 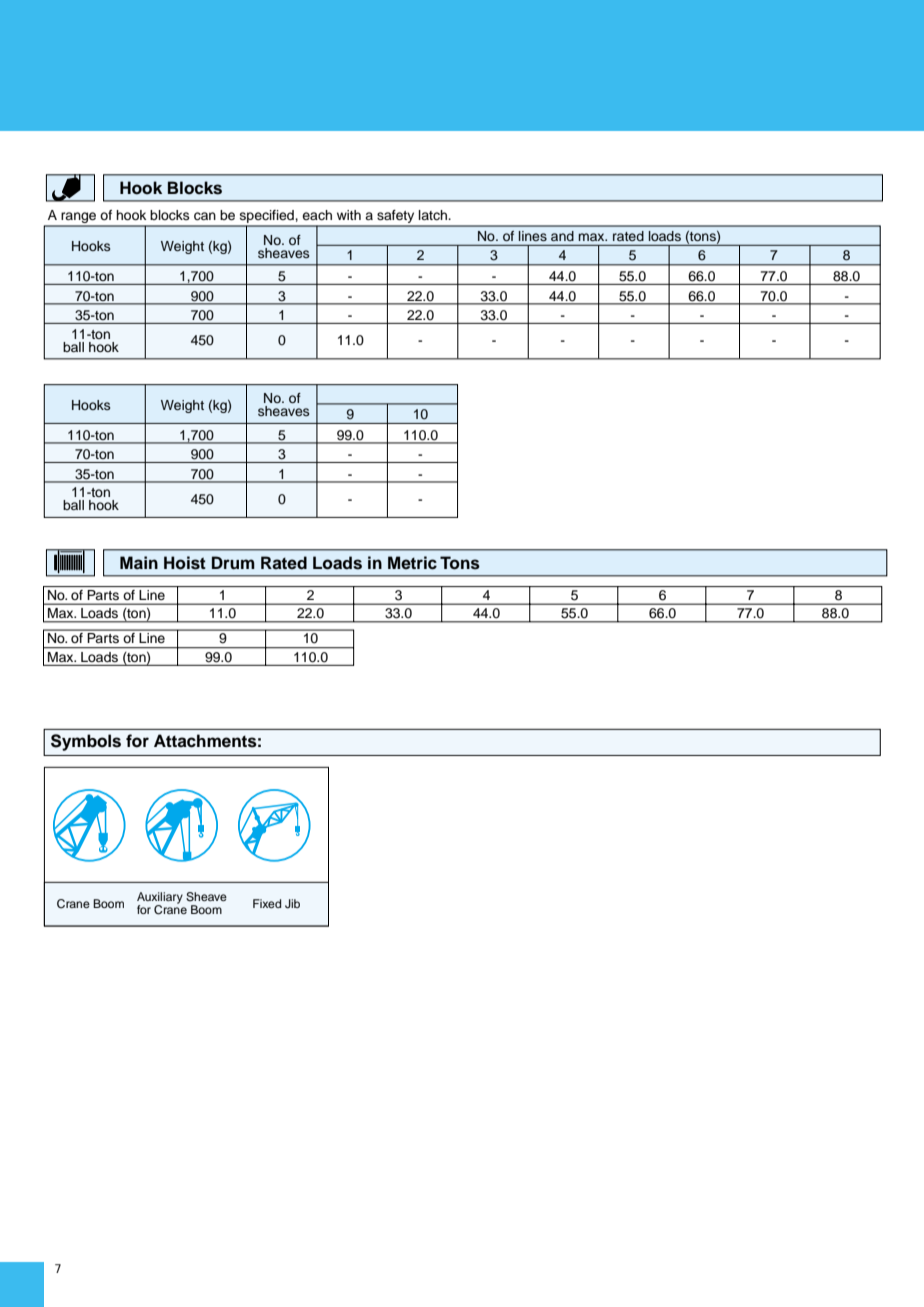 What do you see at coordinates (317, 215) in the screenshot?
I see `each` at bounding box center [317, 215].
